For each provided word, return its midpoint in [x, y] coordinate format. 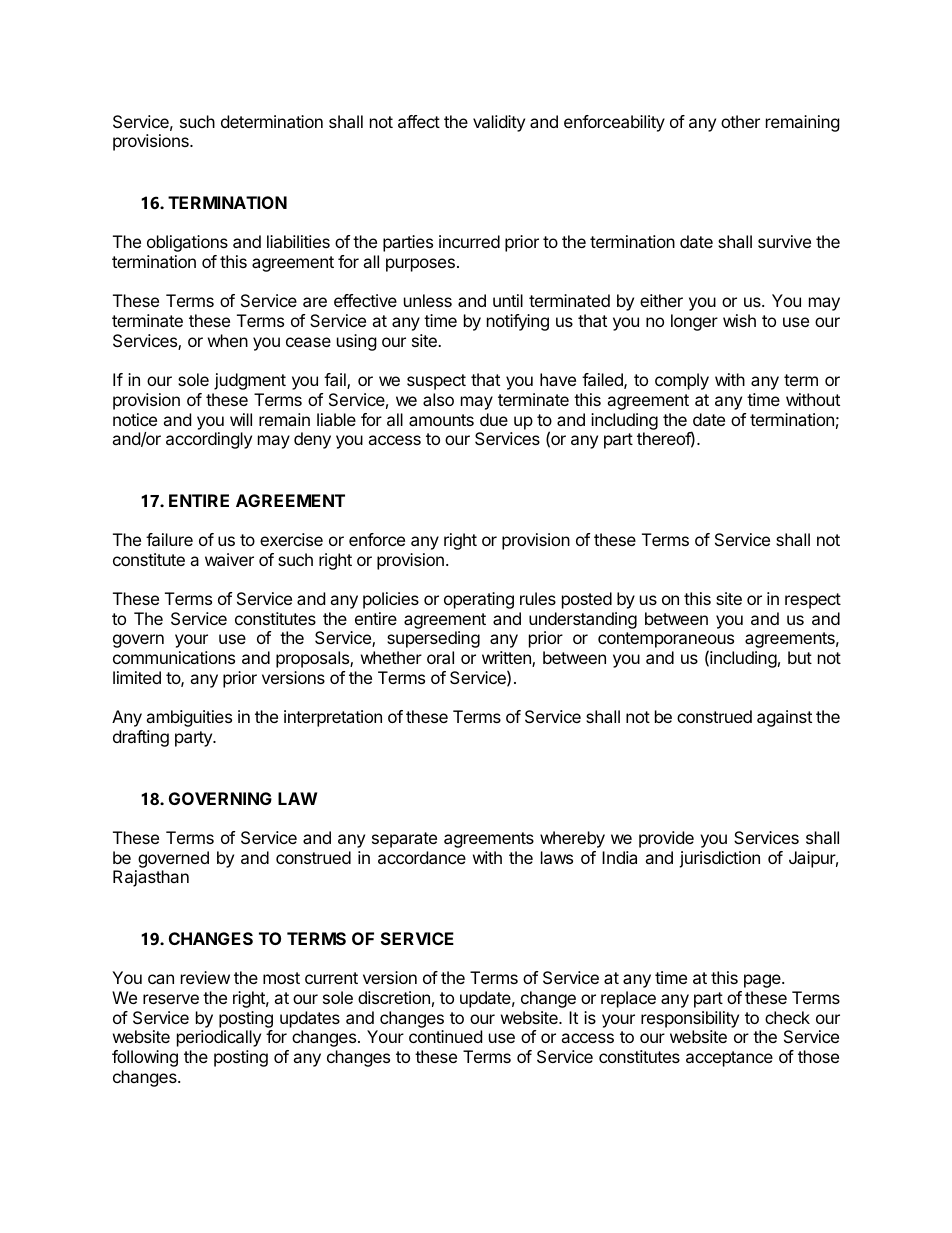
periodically [219, 1038]
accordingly [209, 440]
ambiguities [189, 718]
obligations [187, 243]
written [507, 659]
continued [445, 1036]
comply [682, 381]
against [784, 718]
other [740, 121]
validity [499, 123]
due [494, 419]
